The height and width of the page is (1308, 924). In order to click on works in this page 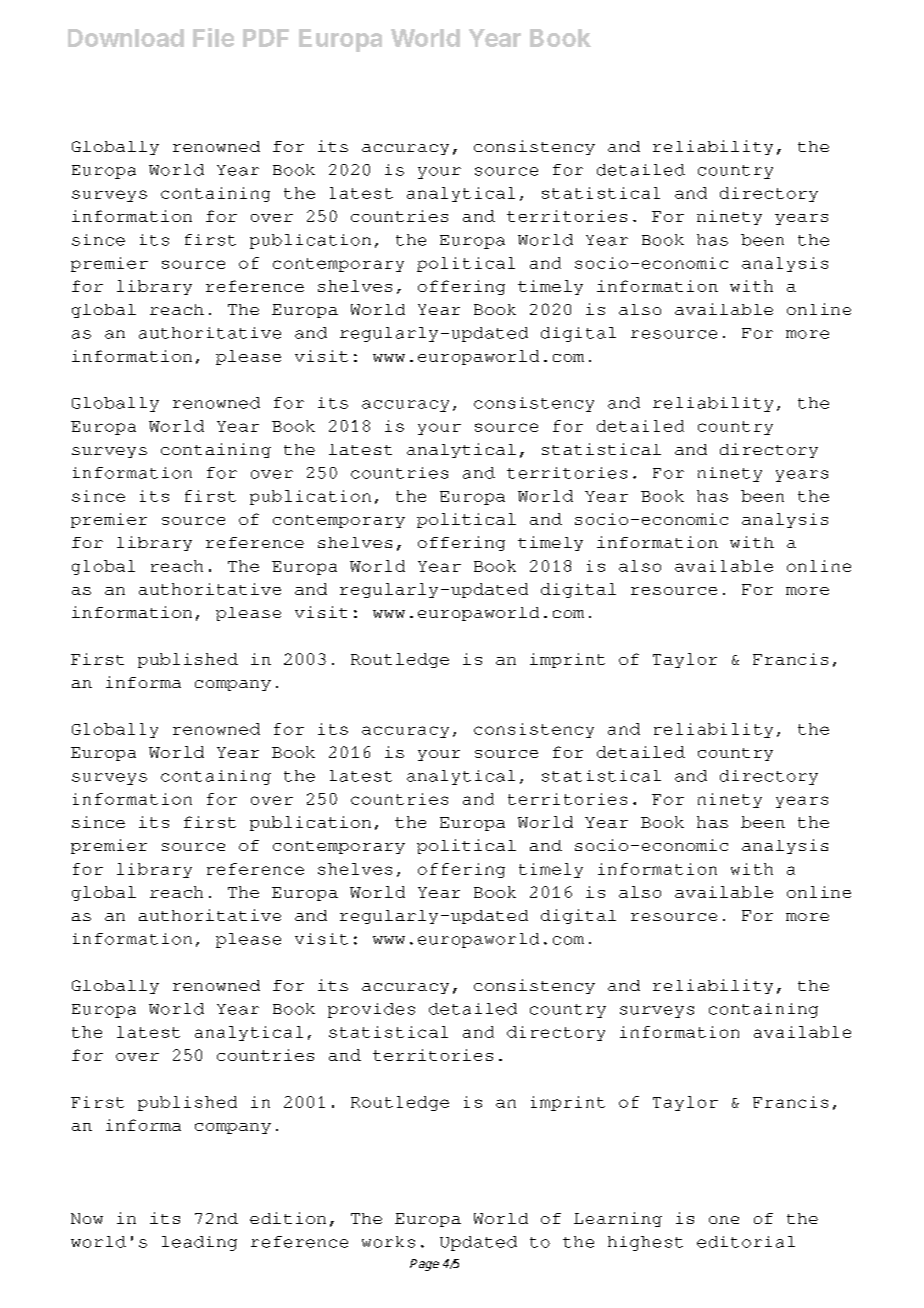, I will do `click(388, 1242)`.
